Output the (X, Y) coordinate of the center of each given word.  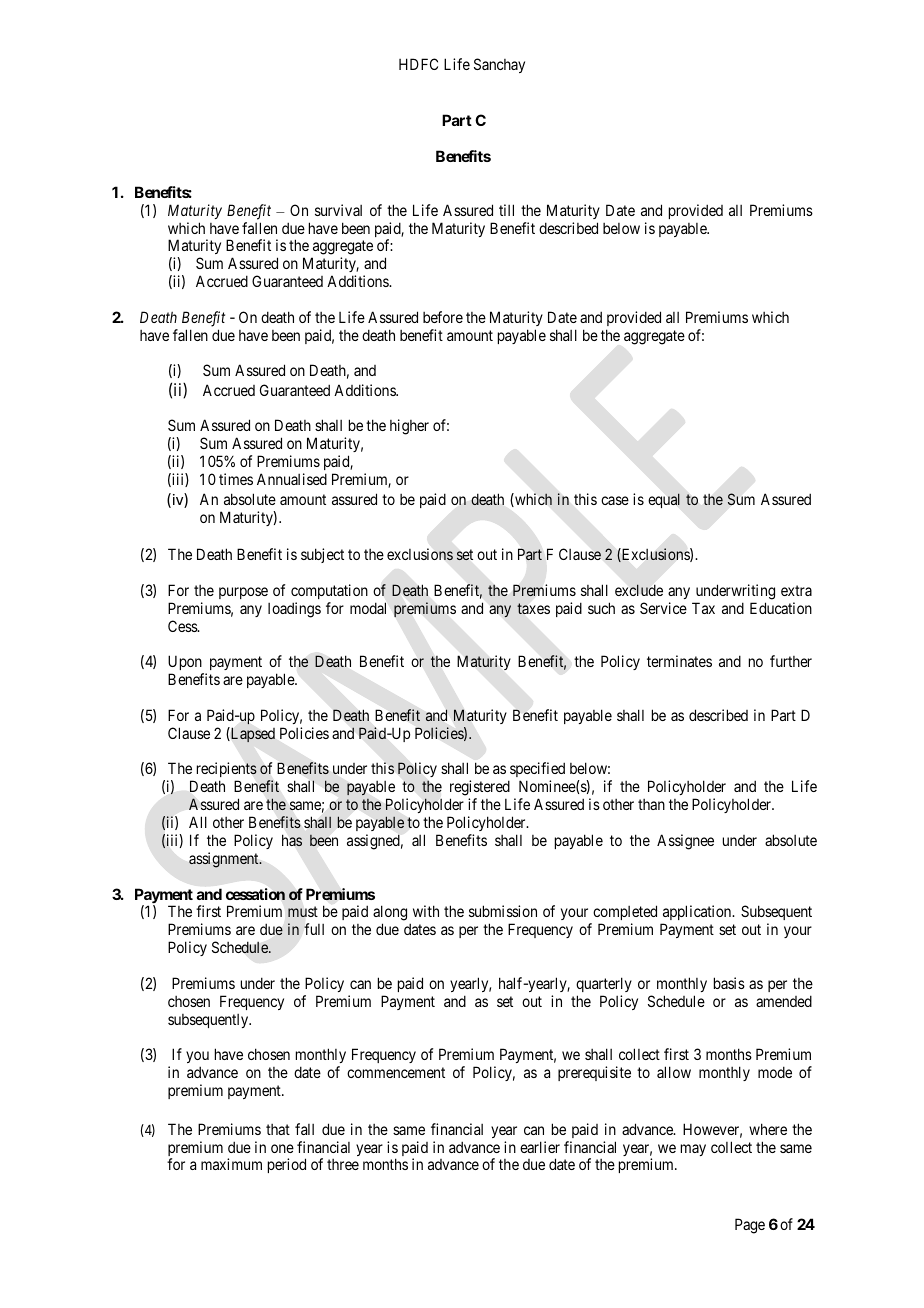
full (314, 929)
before (443, 317)
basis (729, 983)
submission (503, 911)
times (236, 479)
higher (409, 427)
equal (664, 500)
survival (338, 210)
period (287, 1165)
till (506, 210)
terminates (679, 661)
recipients (227, 771)
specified (536, 771)
